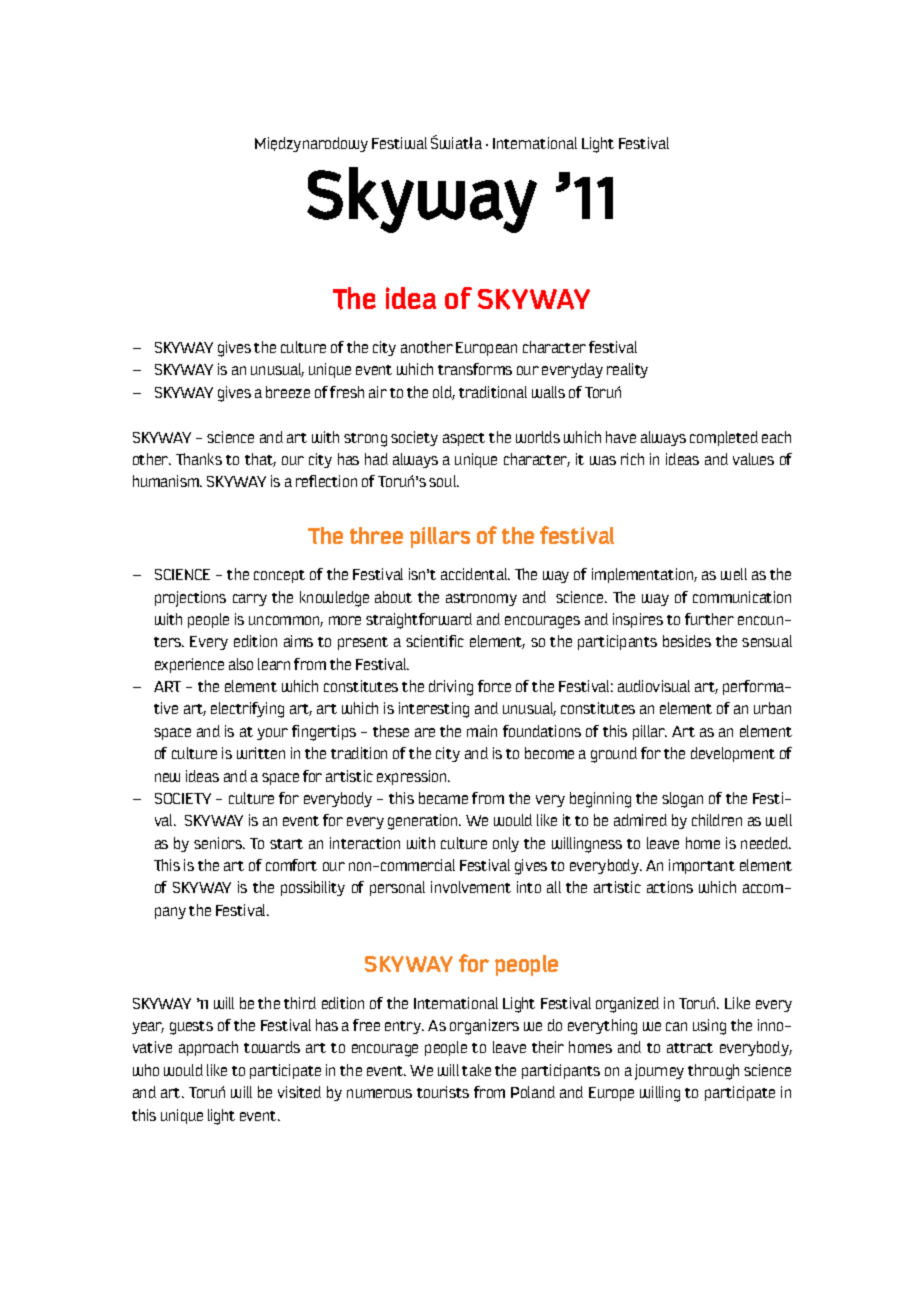 The image size is (924, 1308). Describe the element at coordinates (444, 393) in the document. I see `old` at that location.
